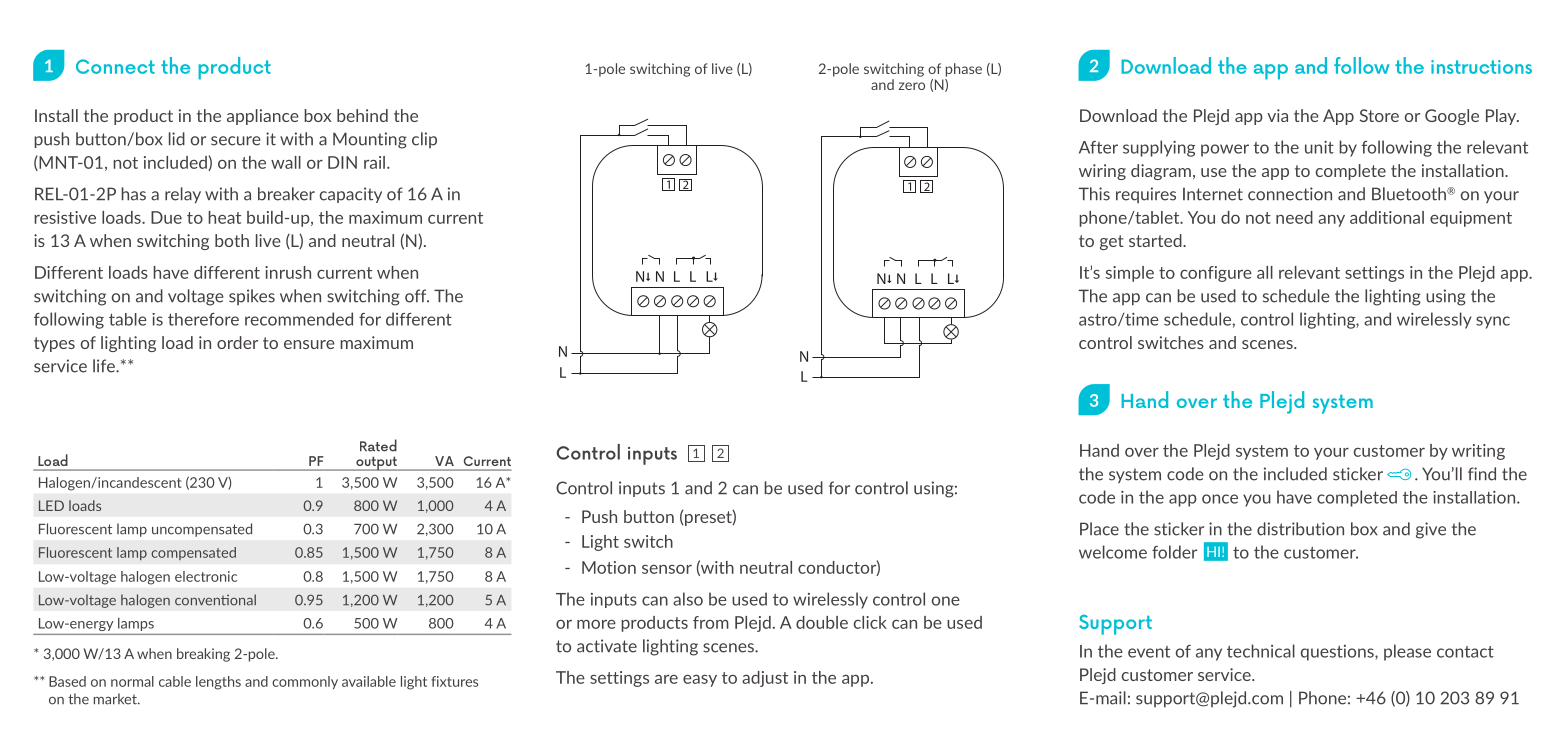 This image has width=1568, height=754. I want to click on life, so click(105, 366).
